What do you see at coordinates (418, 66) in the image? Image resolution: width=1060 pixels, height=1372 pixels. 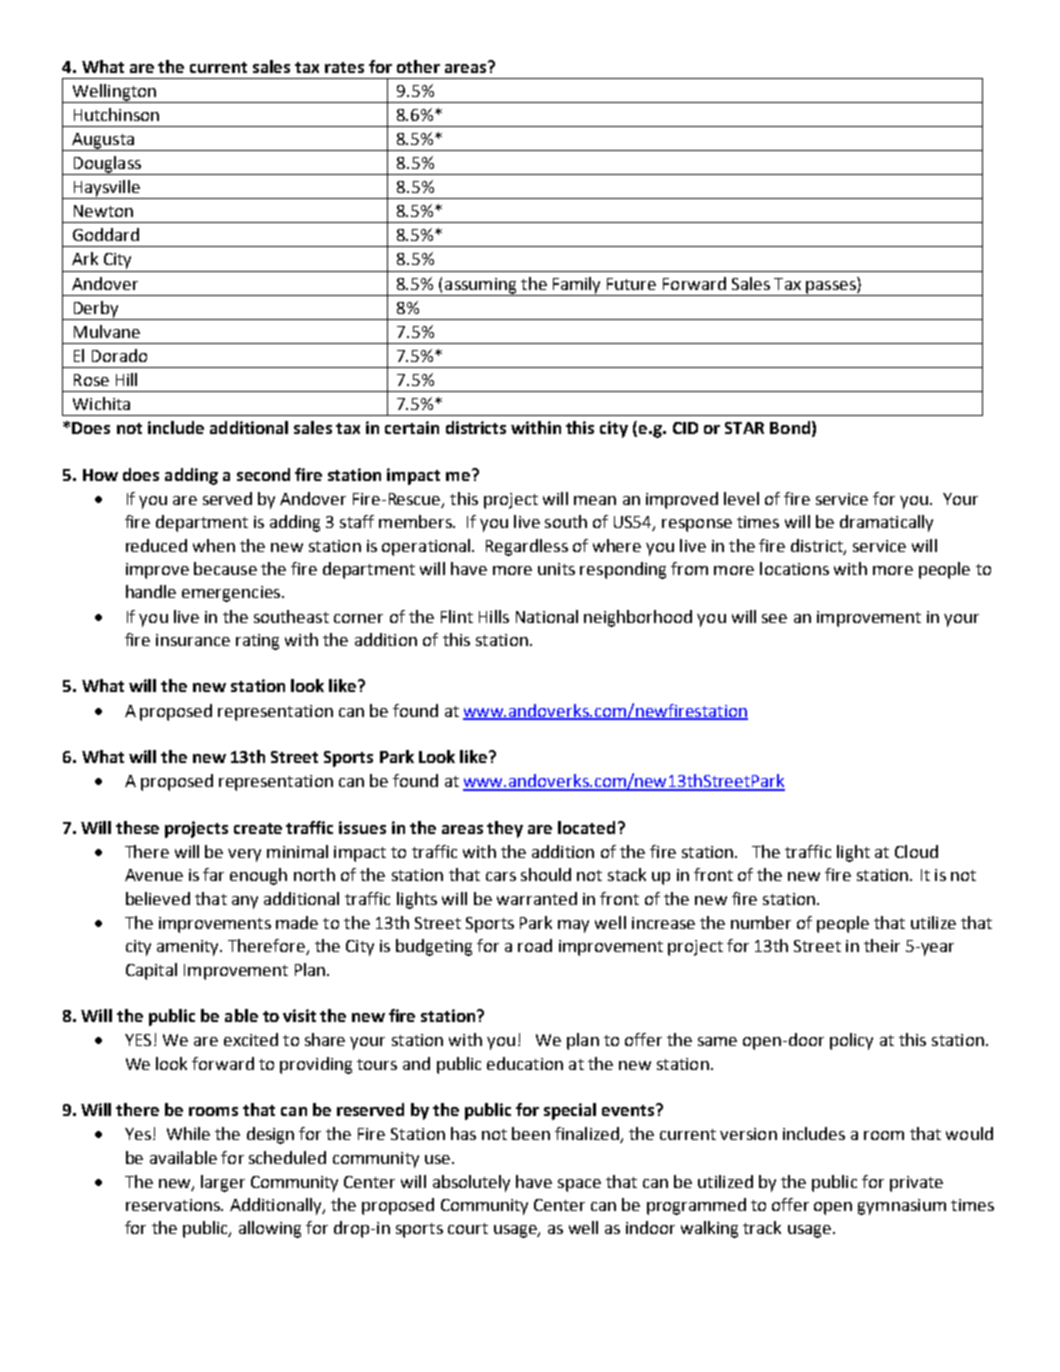 I see `other` at bounding box center [418, 66].
